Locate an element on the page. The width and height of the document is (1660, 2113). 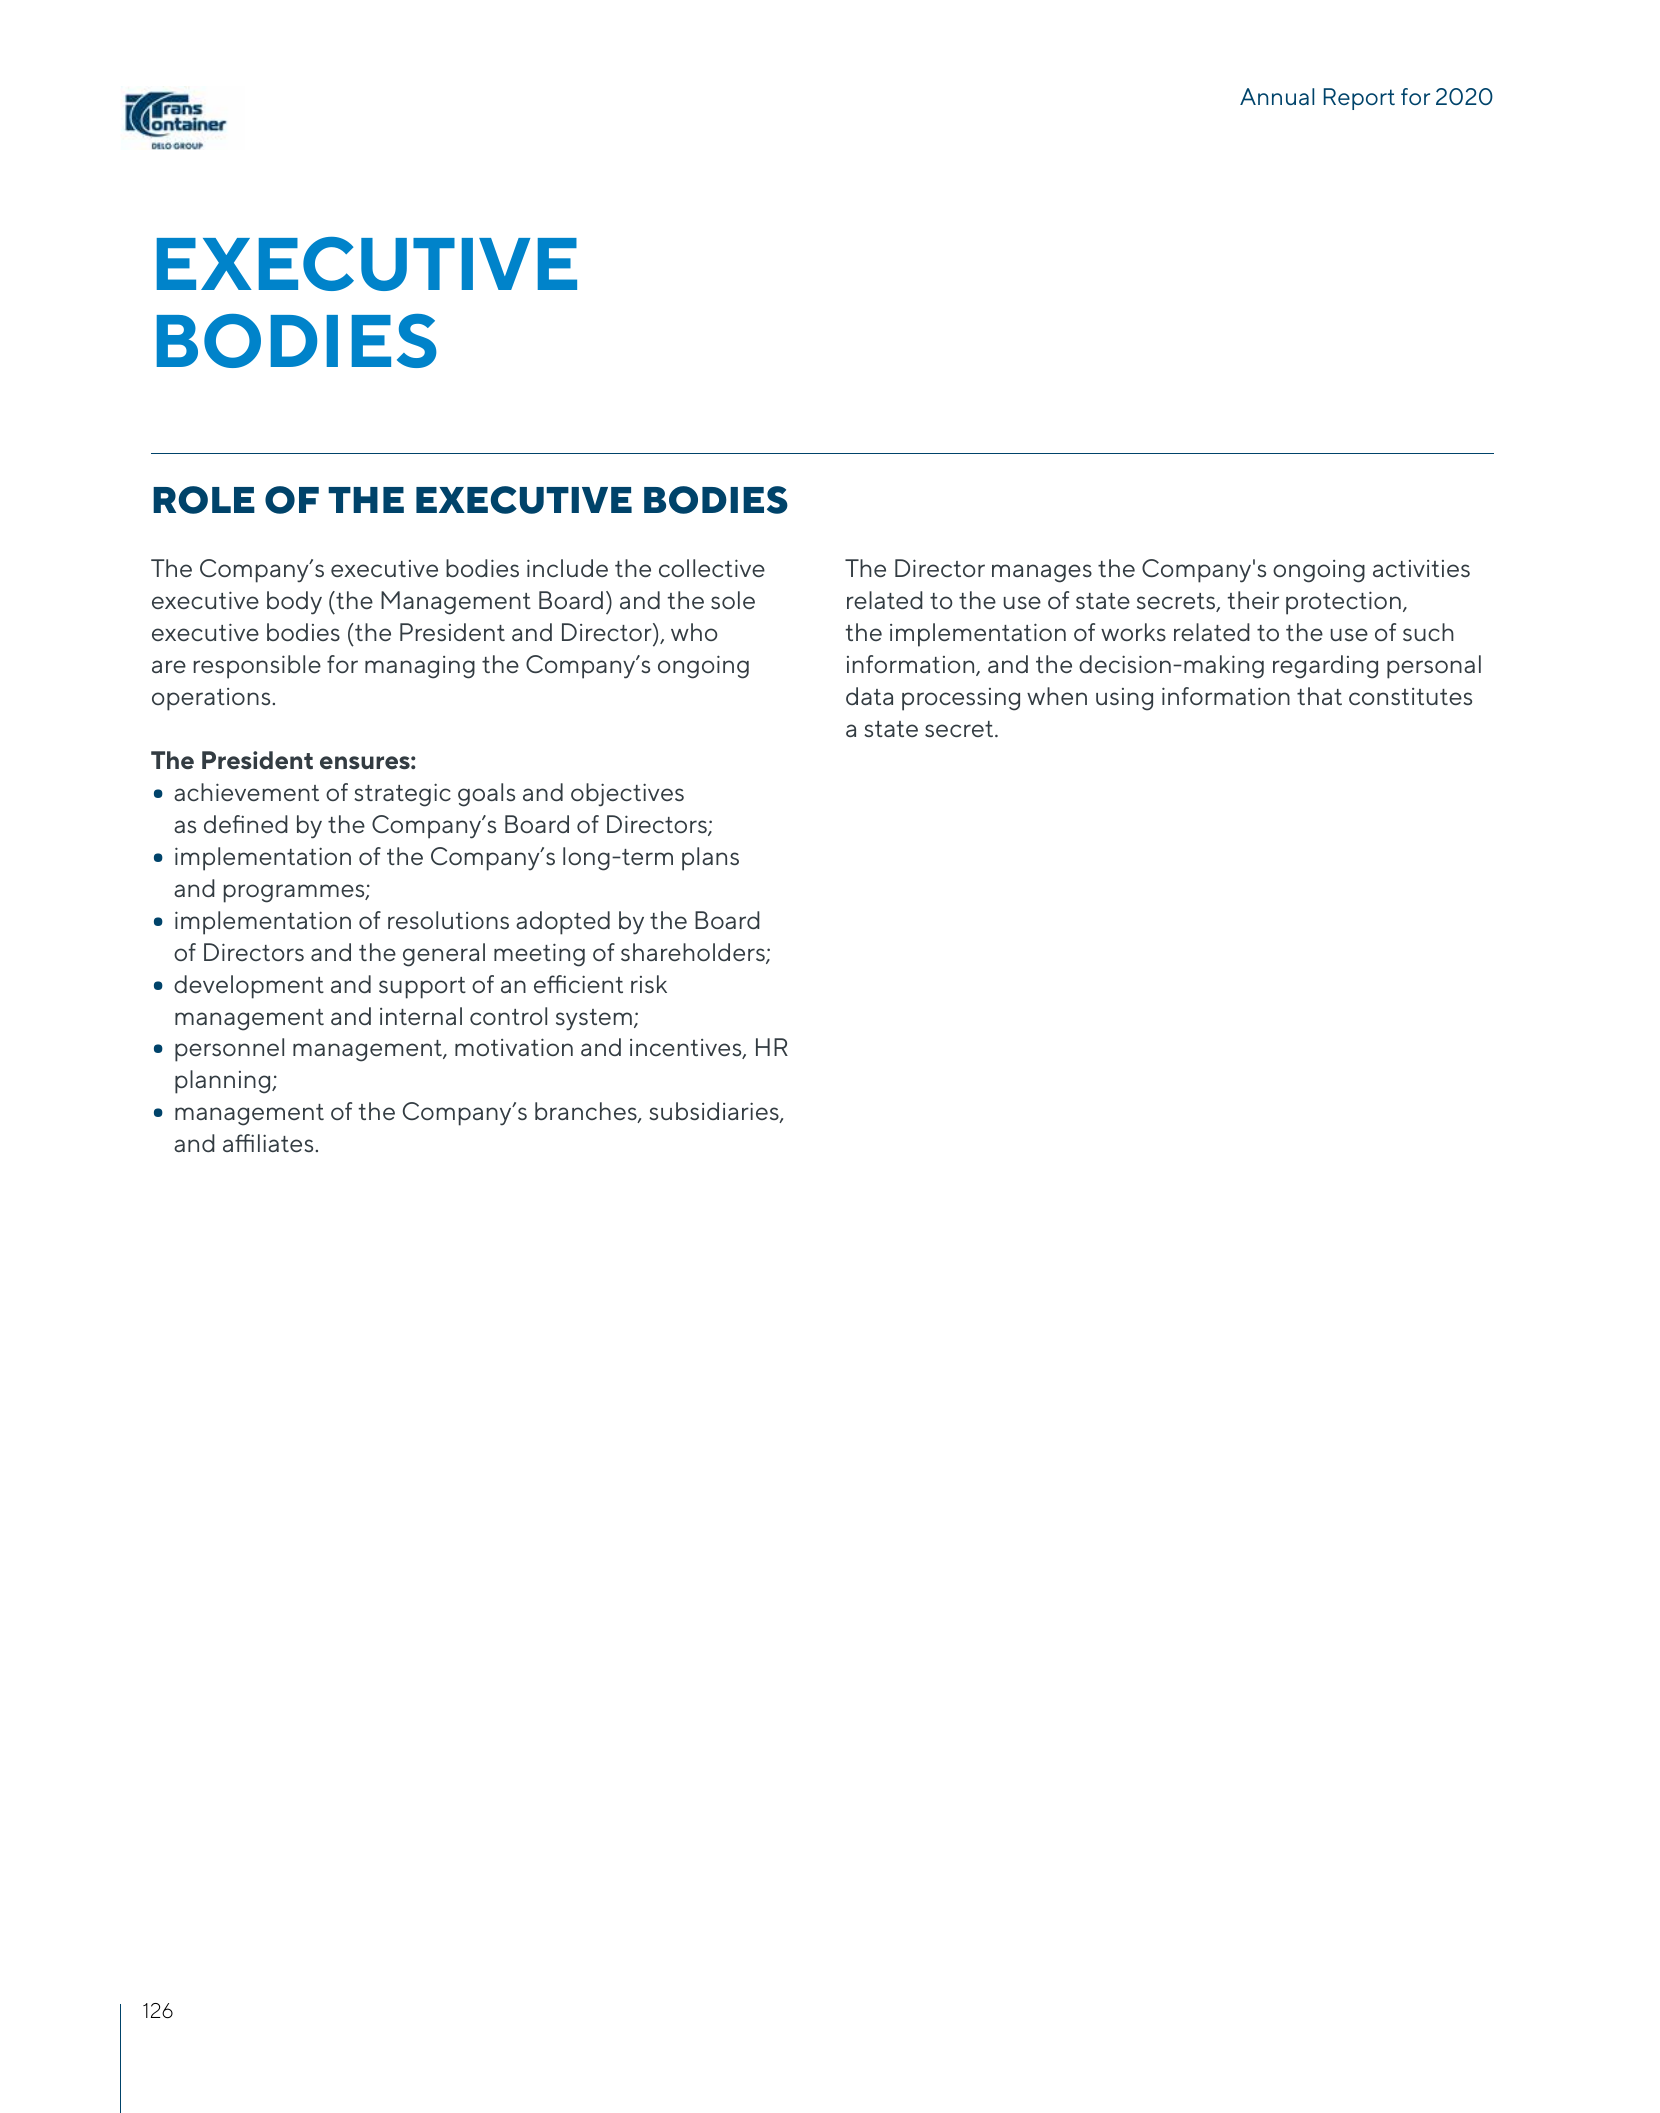
shareholders is located at coordinates (694, 953).
